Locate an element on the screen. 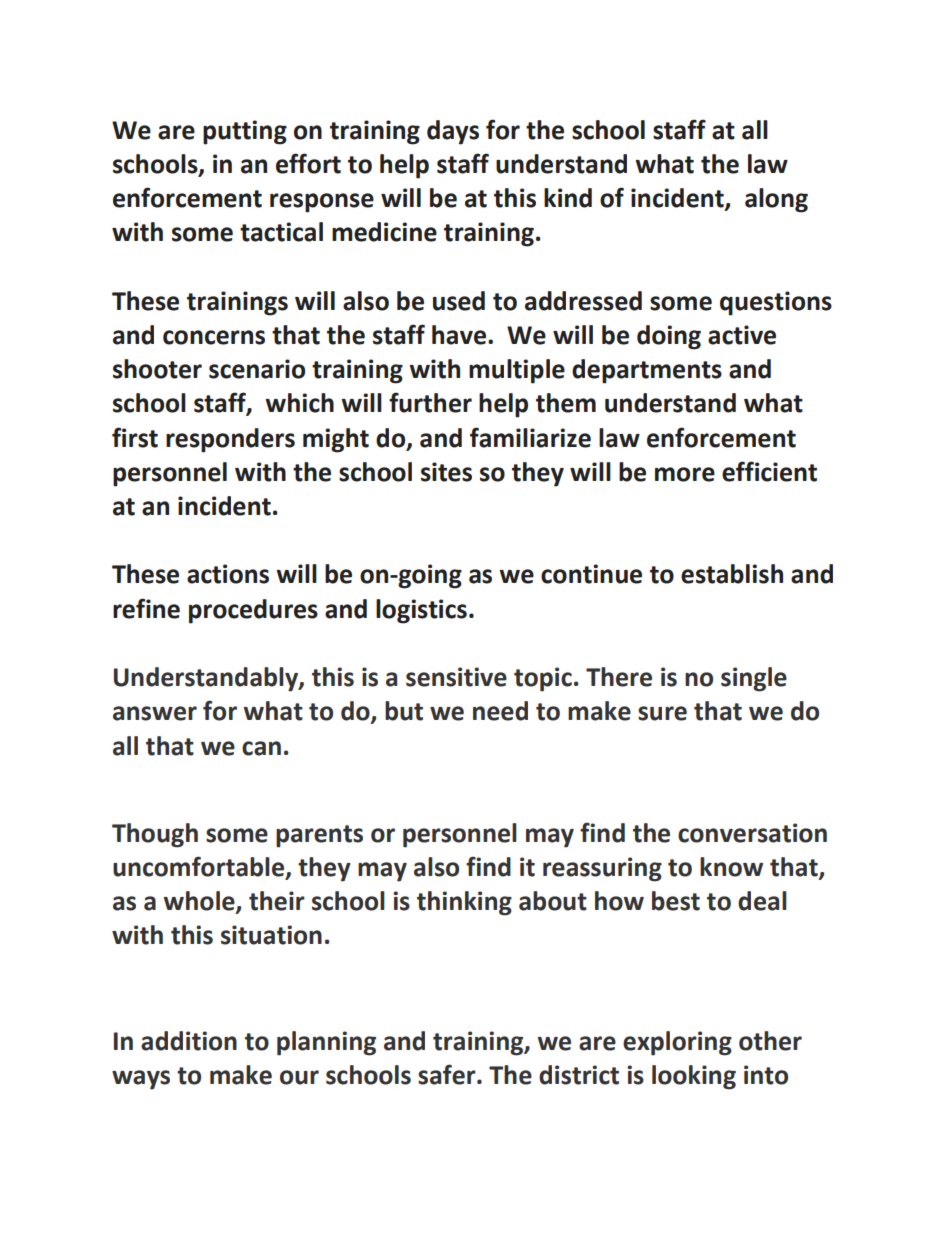  exploring is located at coordinates (677, 1043).
